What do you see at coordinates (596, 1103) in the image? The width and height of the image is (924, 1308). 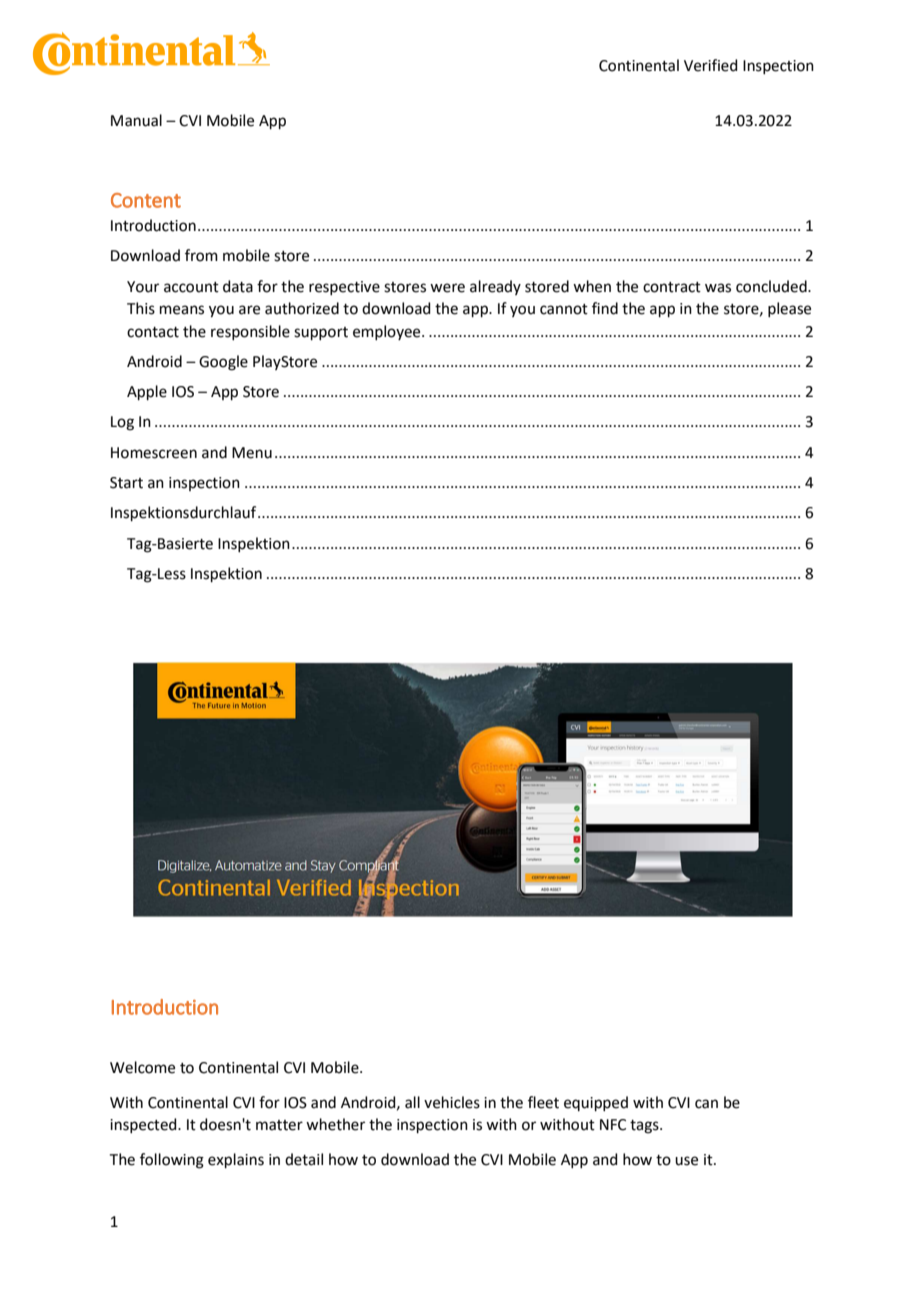 I see `equipped` at bounding box center [596, 1103].
